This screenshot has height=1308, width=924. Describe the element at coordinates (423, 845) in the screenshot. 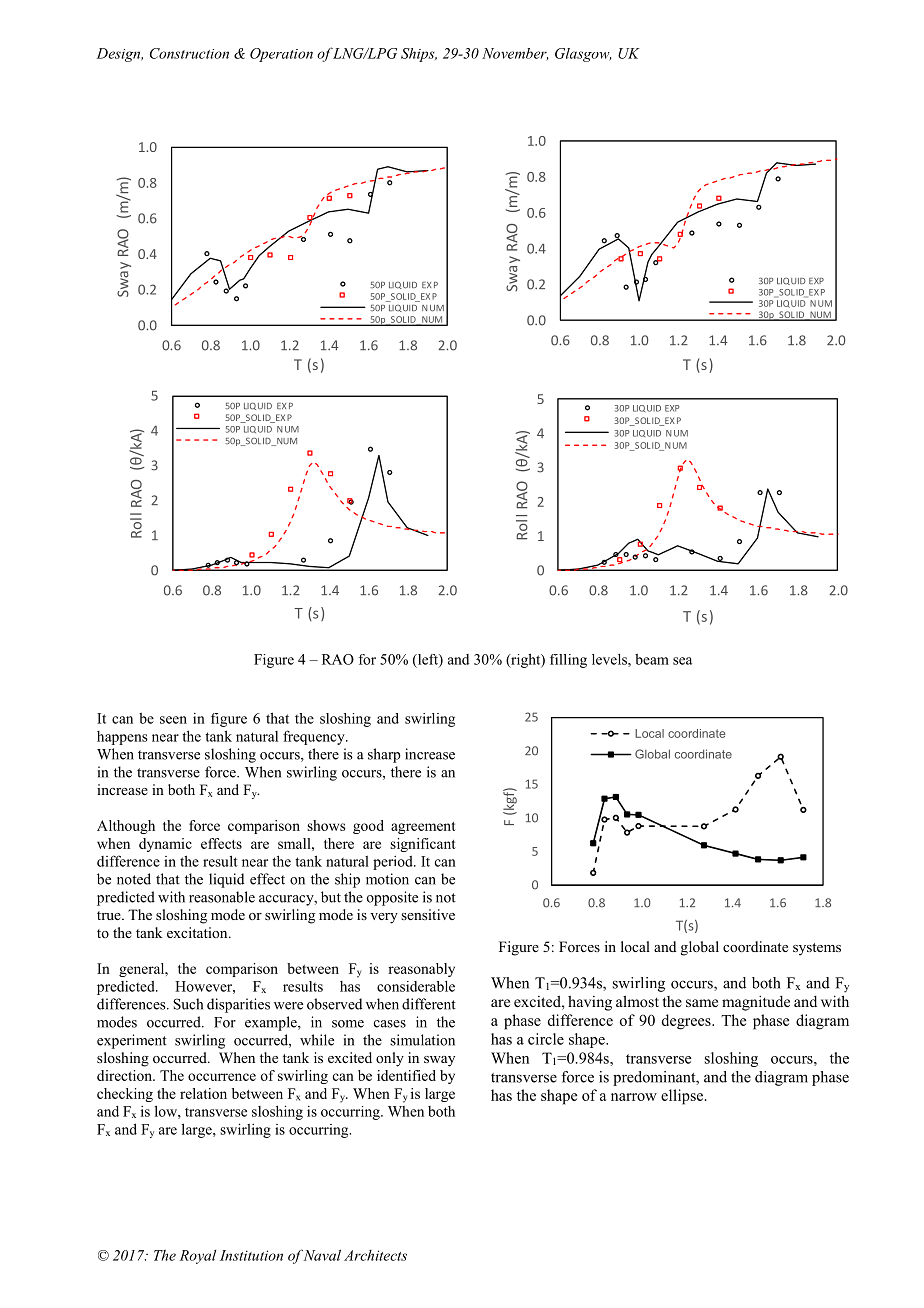

I see `significant` at that location.
